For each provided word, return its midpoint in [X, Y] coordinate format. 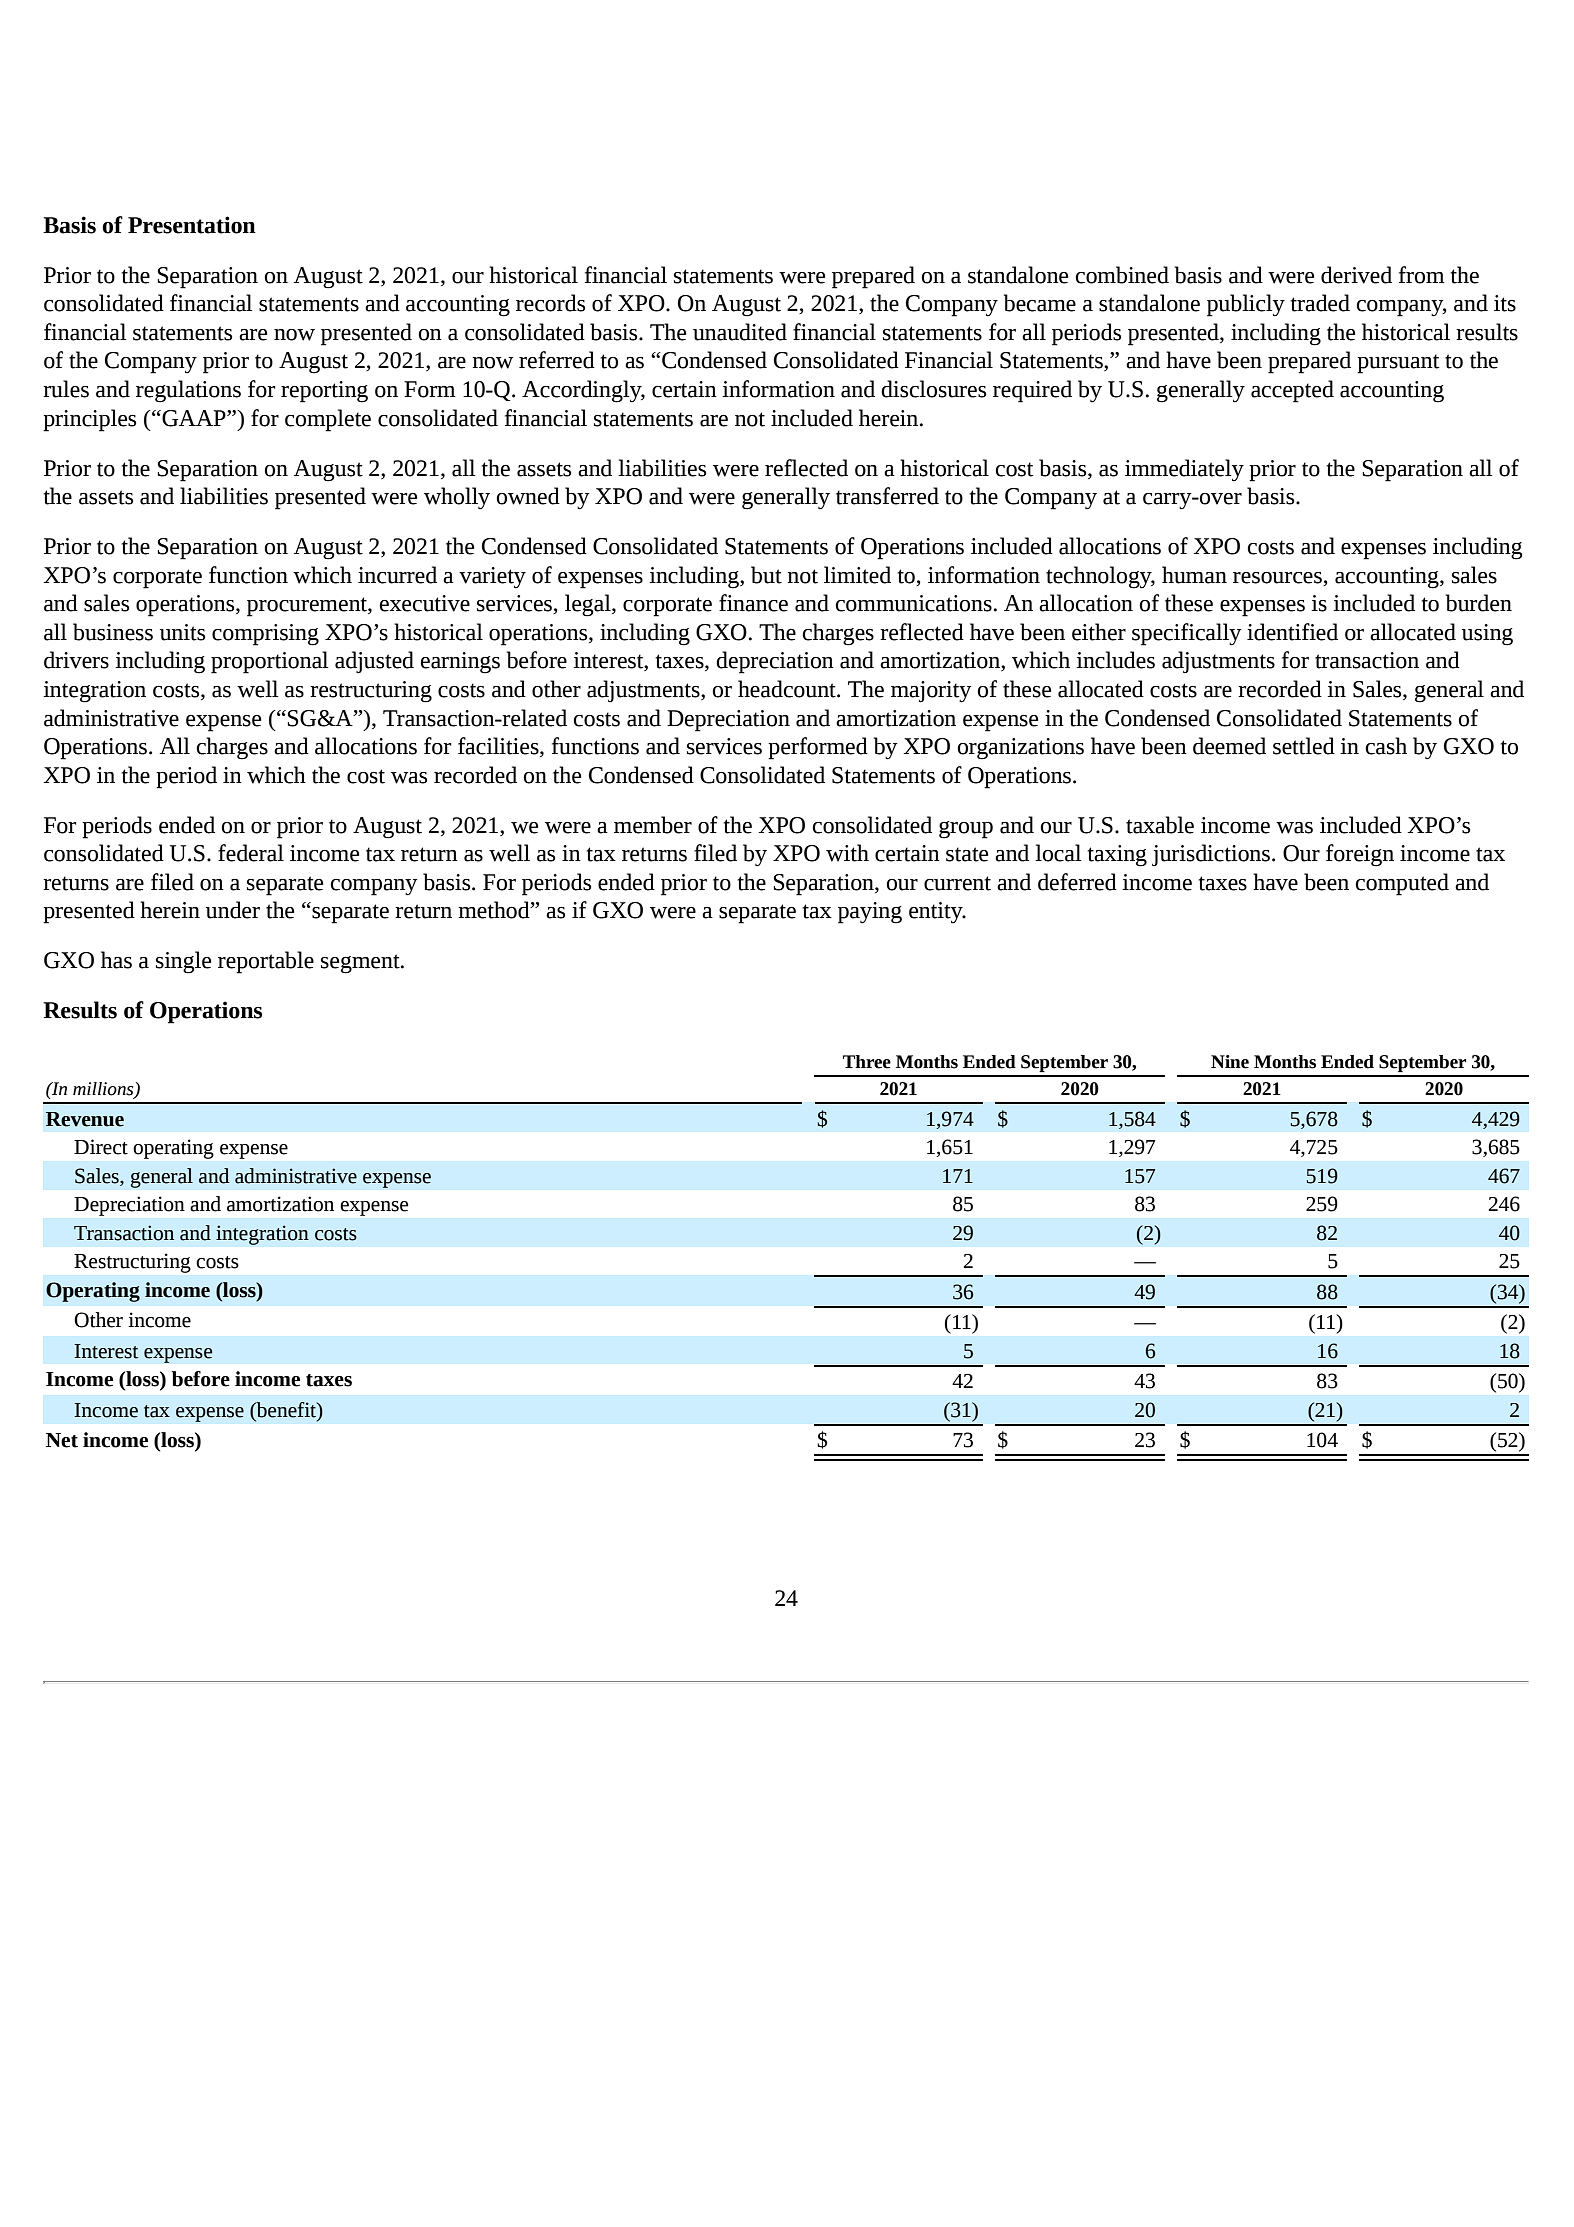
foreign [1360, 855]
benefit [286, 1410]
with [847, 853]
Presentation [192, 225]
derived [1356, 275]
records [550, 303]
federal [251, 853]
